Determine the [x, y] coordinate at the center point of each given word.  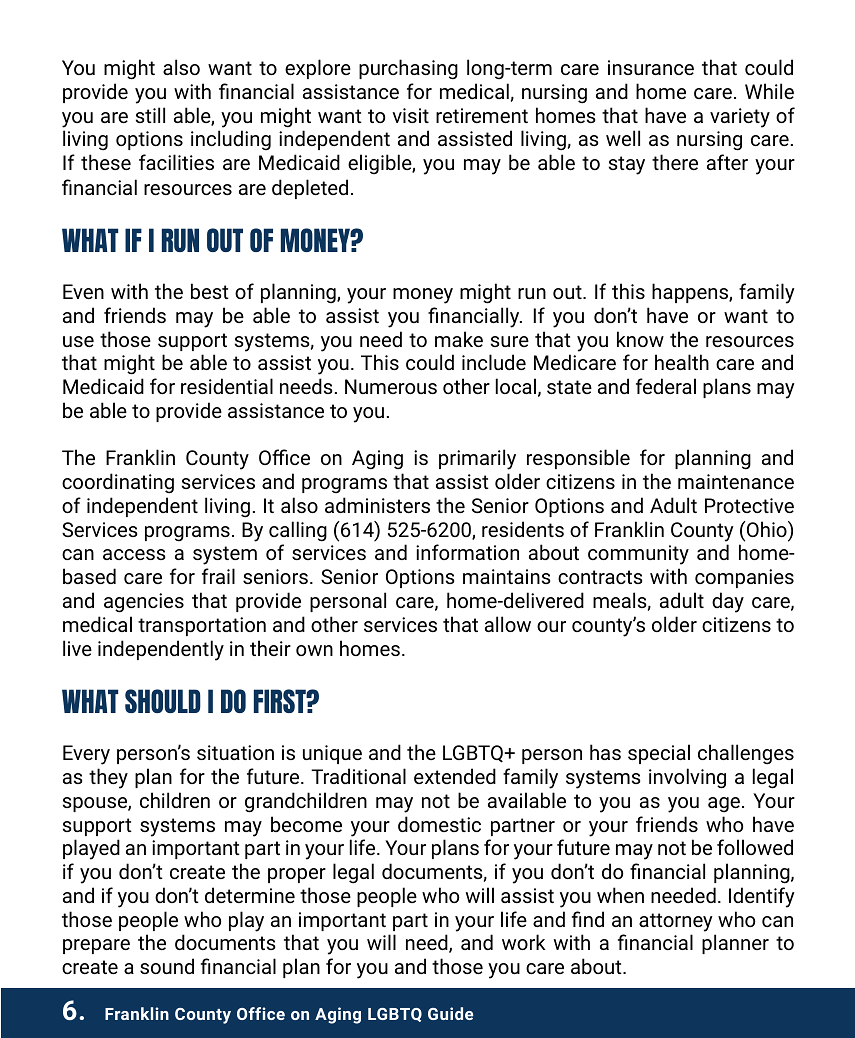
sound [167, 966]
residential [227, 386]
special [659, 754]
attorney [676, 922]
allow [508, 624]
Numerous [391, 386]
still [150, 115]
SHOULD [163, 701]
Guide [450, 1013]
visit [410, 115]
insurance [651, 67]
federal [666, 386]
